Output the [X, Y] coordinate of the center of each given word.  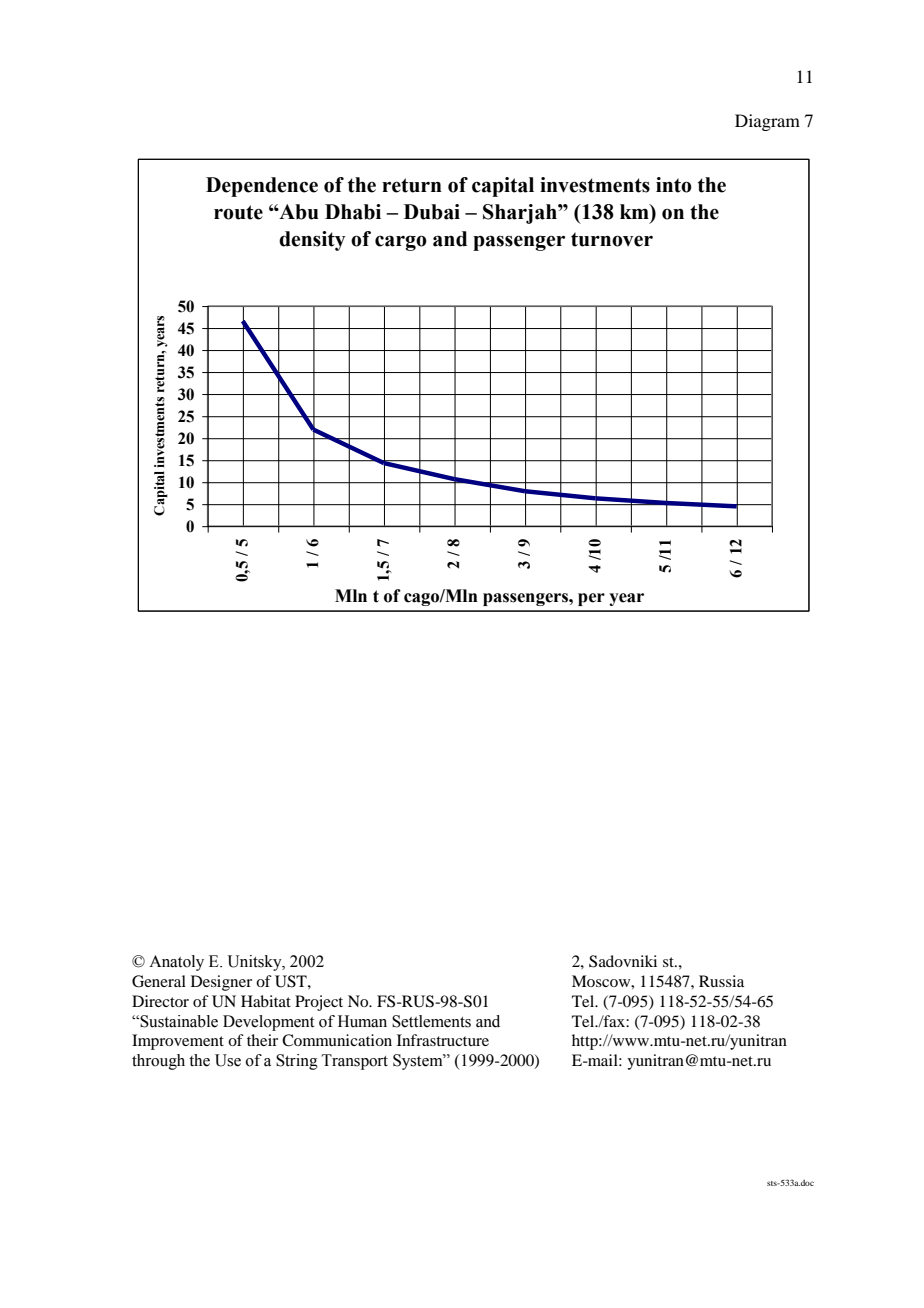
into [674, 185]
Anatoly [176, 963]
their [262, 1040]
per [591, 599]
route [238, 212]
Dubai [432, 212]
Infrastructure [443, 1040]
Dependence [262, 187]
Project [319, 1003]
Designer [221, 983]
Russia [721, 981]
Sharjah [521, 214]
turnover [612, 239]
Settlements [431, 1021]
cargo [401, 243]
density [312, 241]
